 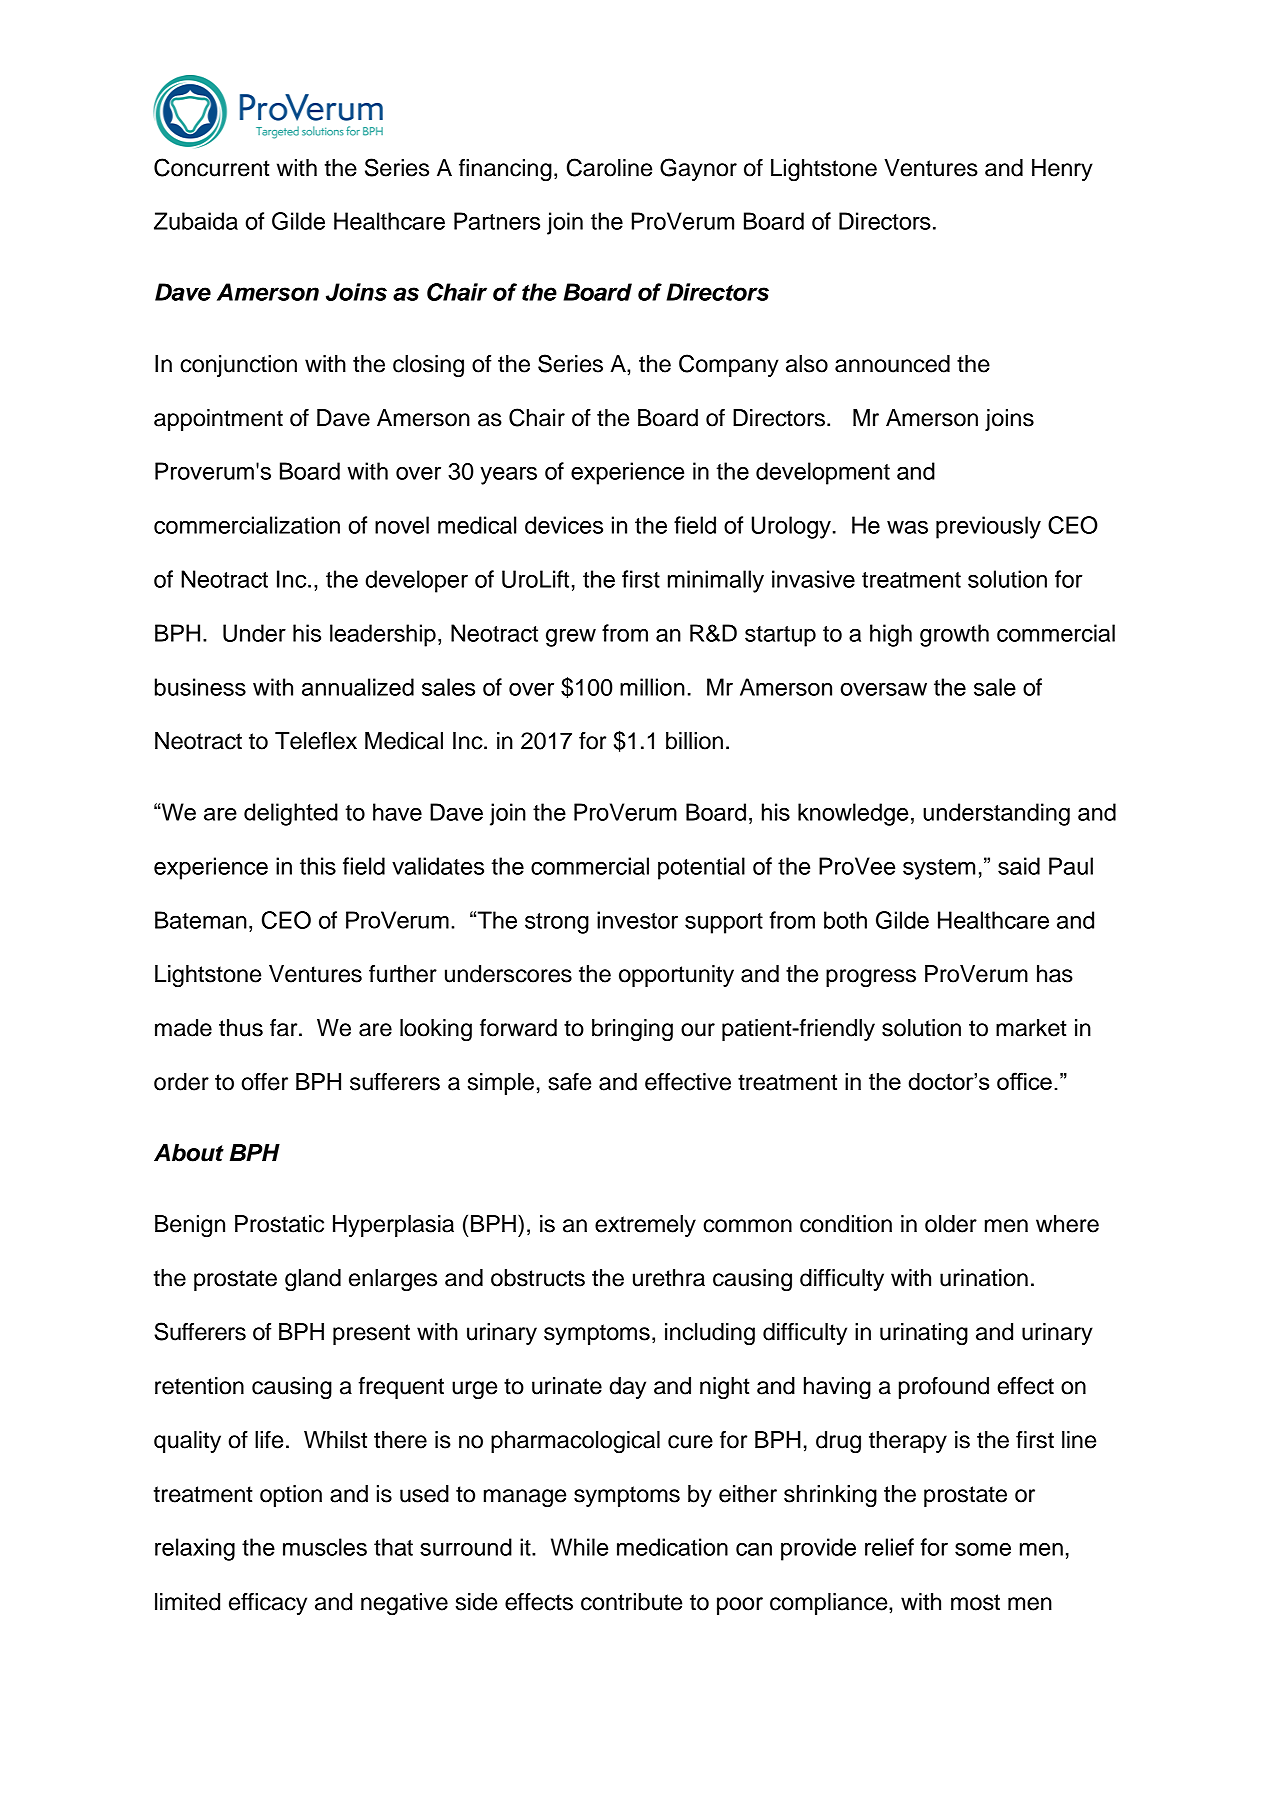 I want to click on growth, so click(x=954, y=635).
